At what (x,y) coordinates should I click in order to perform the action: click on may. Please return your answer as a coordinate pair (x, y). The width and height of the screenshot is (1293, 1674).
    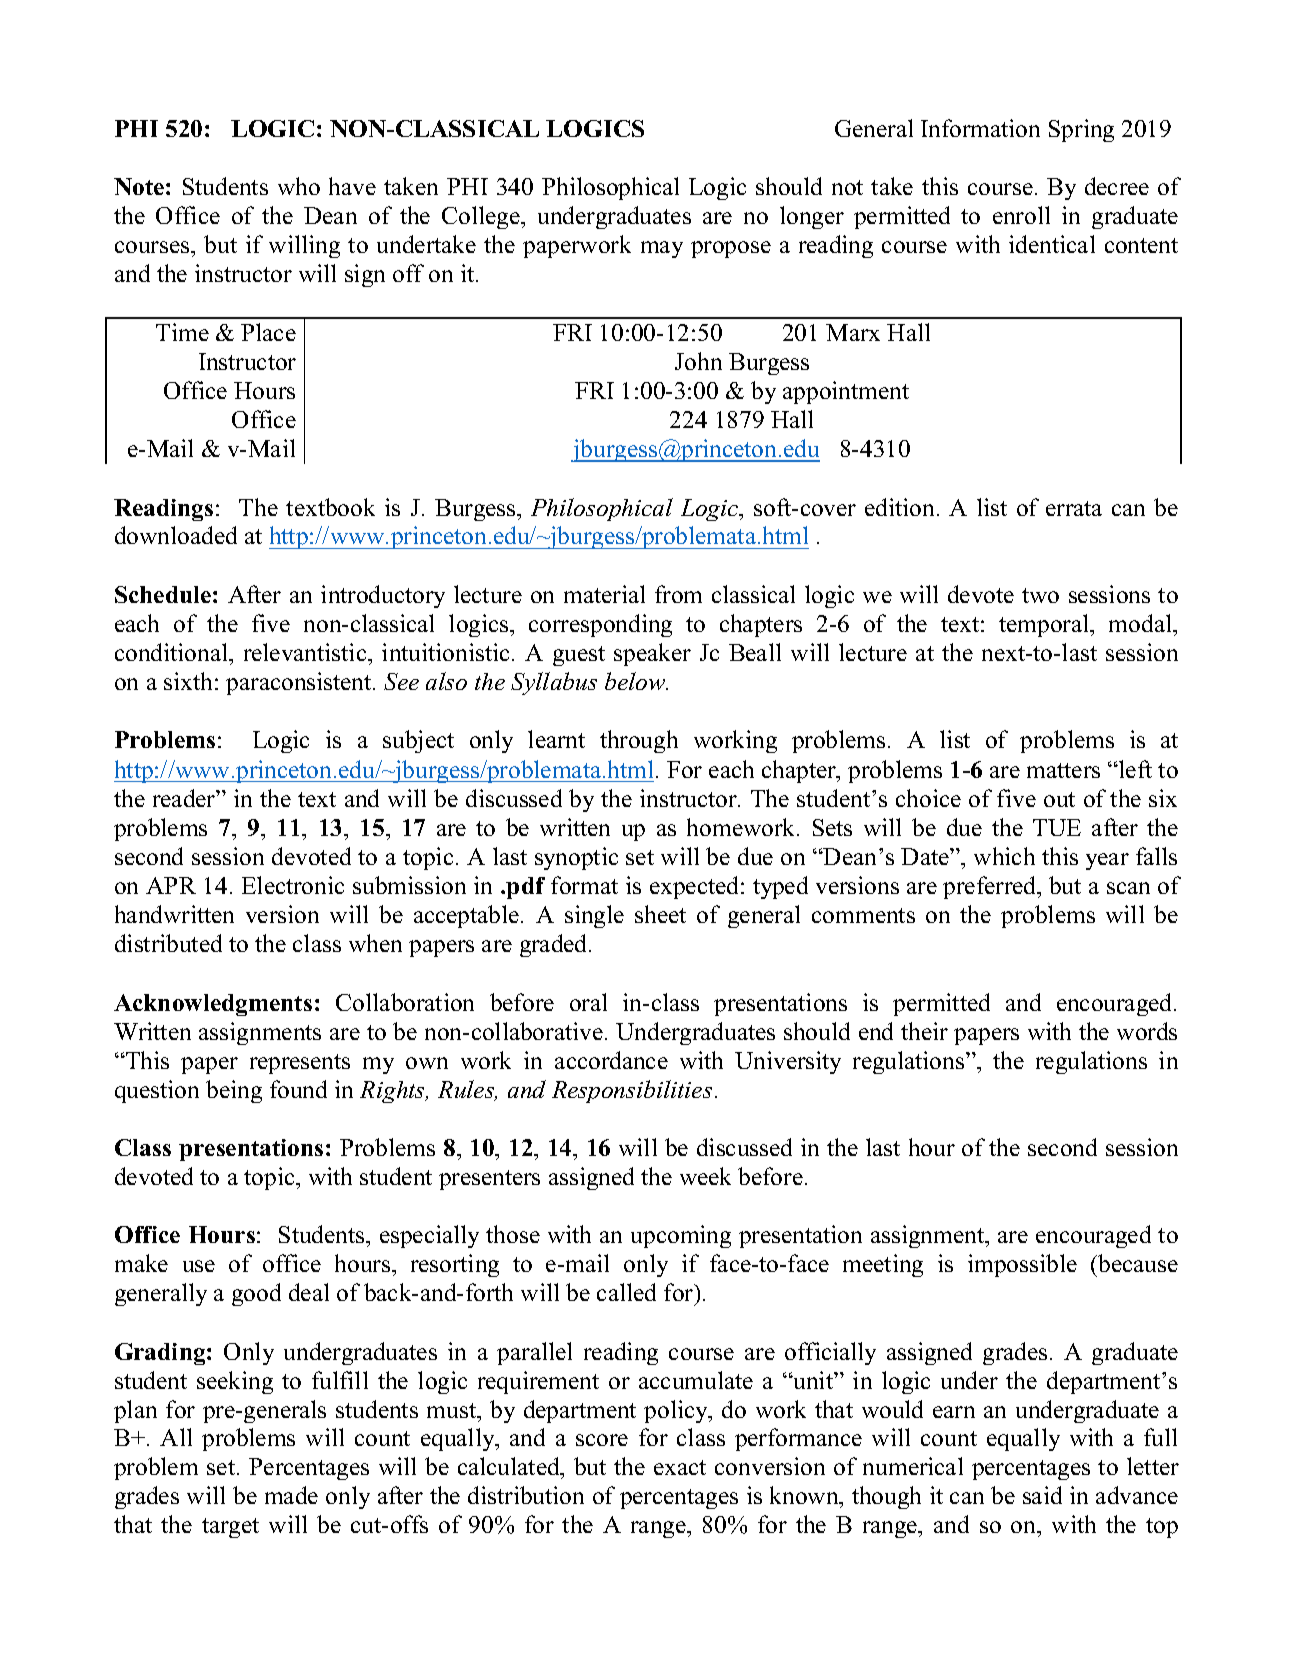
    Looking at the image, I should click on (662, 249).
